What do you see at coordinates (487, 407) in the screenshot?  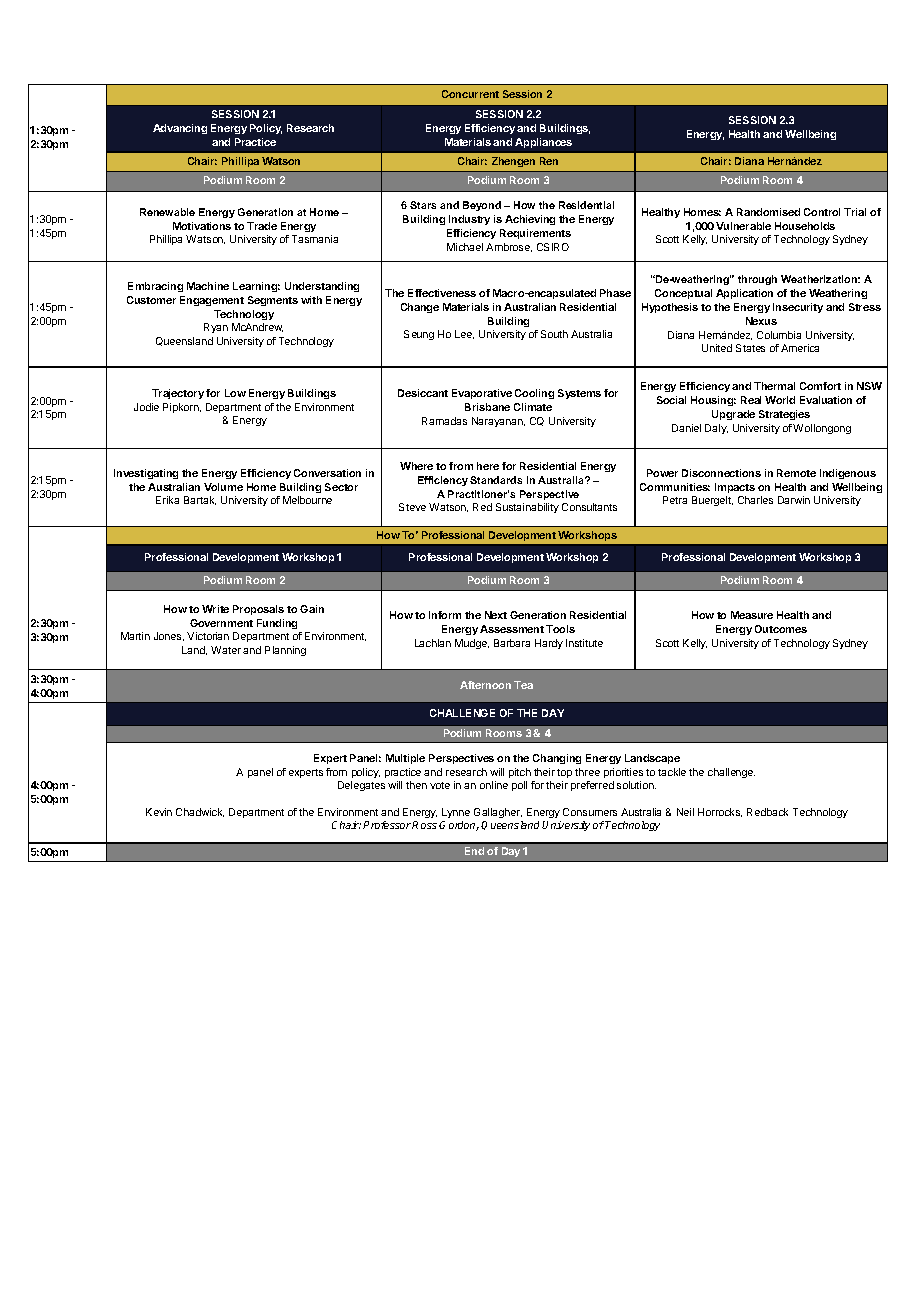 I see `Brisbane` at bounding box center [487, 407].
